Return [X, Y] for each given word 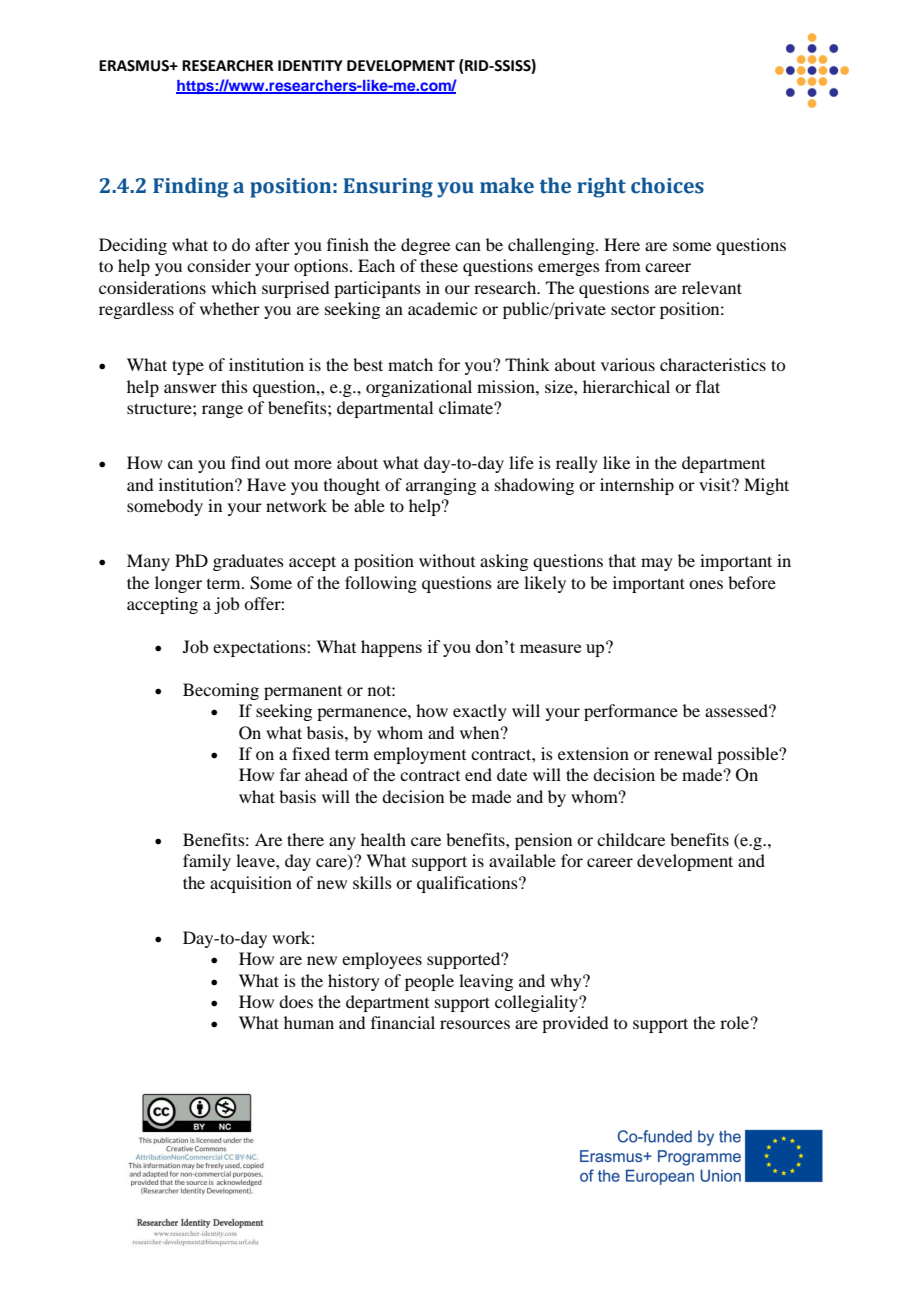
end [478, 774]
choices [667, 185]
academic [442, 308]
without [447, 560]
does [296, 1001]
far [290, 774]
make [507, 185]
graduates [248, 562]
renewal [683, 753]
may [657, 564]
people [429, 982]
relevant [712, 287]
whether [230, 308]
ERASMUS [135, 66]
